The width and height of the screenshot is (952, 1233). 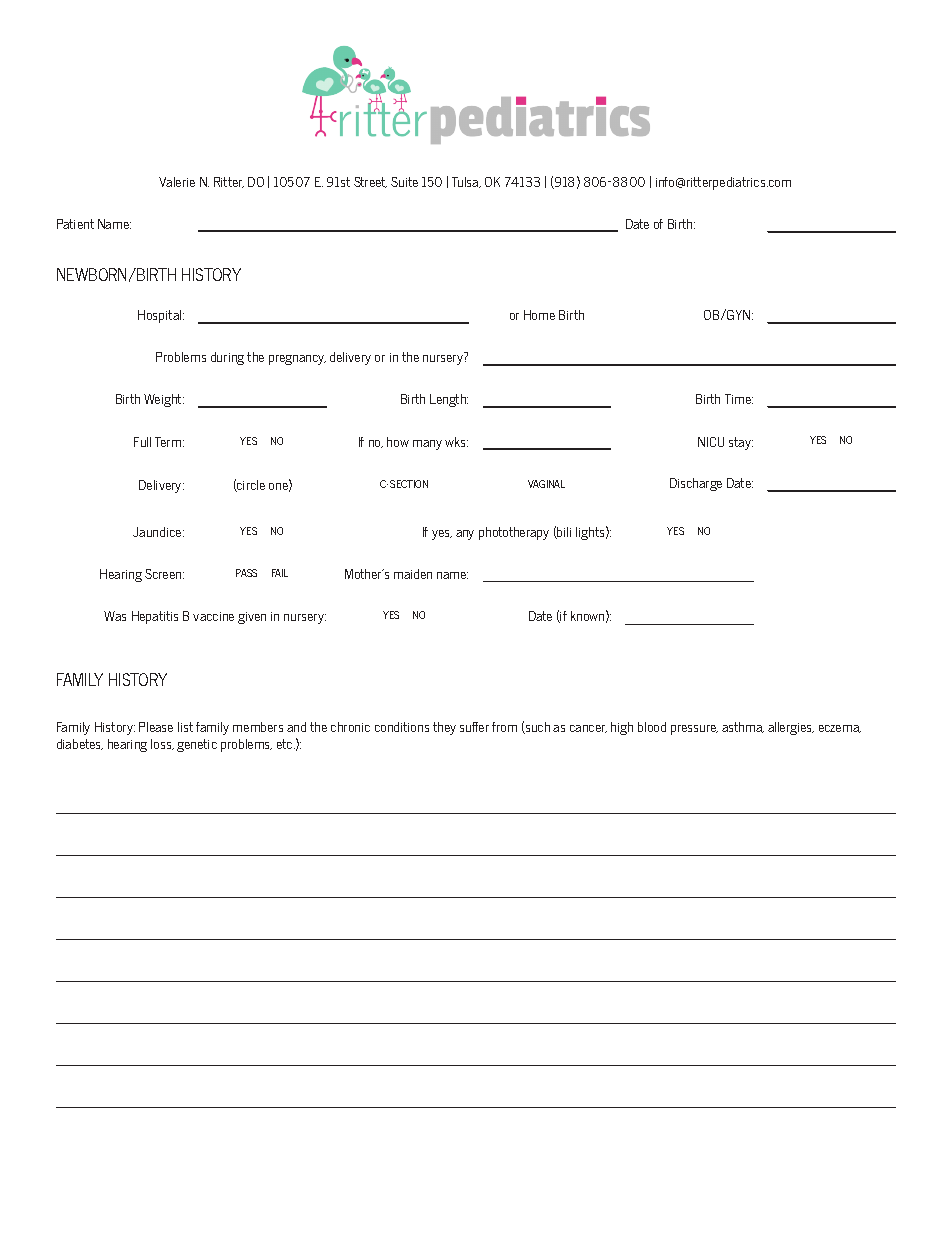 I want to click on Suite, so click(x=404, y=182).
